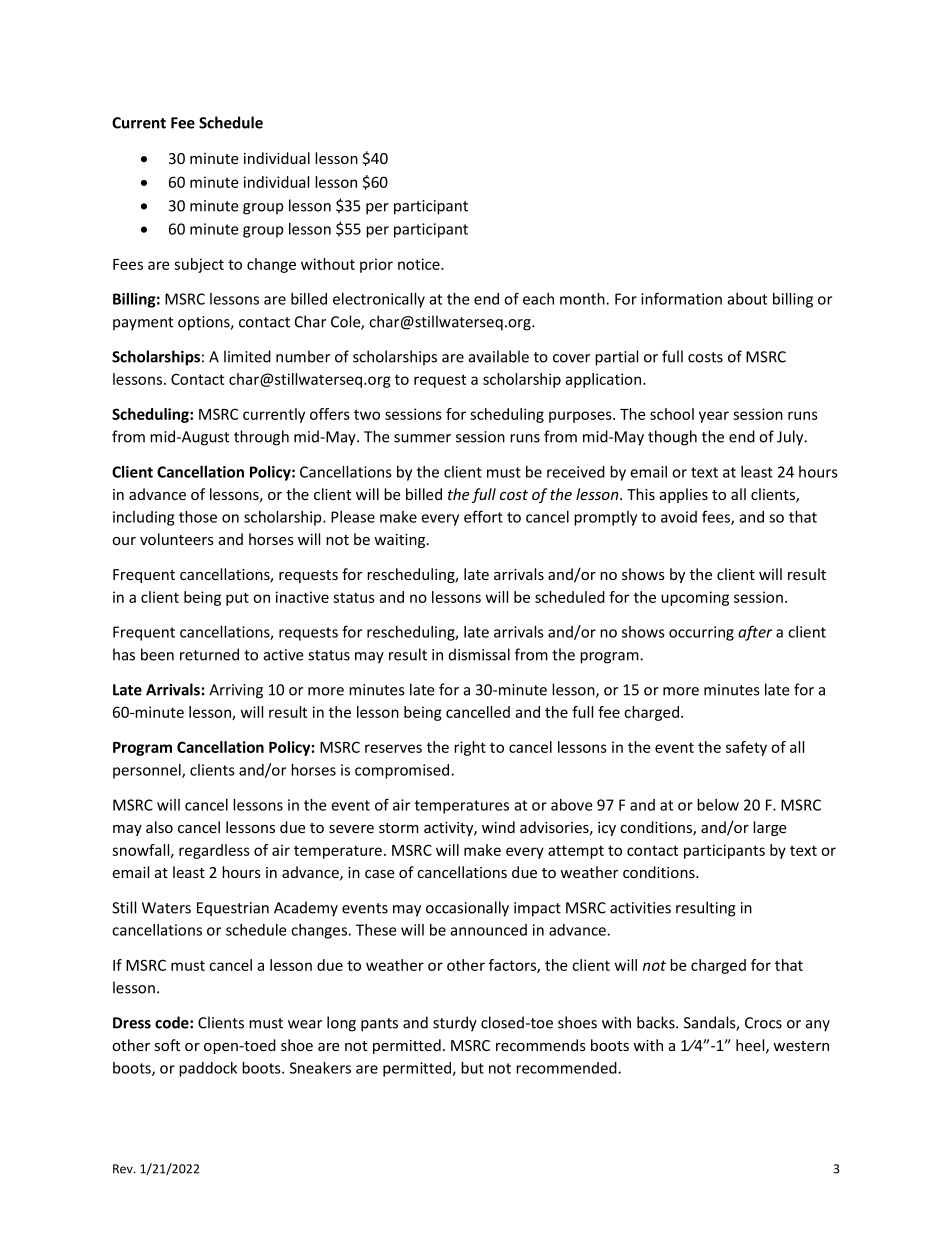 Image resolution: width=952 pixels, height=1233 pixels. Describe the element at coordinates (755, 633) in the image. I see `after` at that location.
